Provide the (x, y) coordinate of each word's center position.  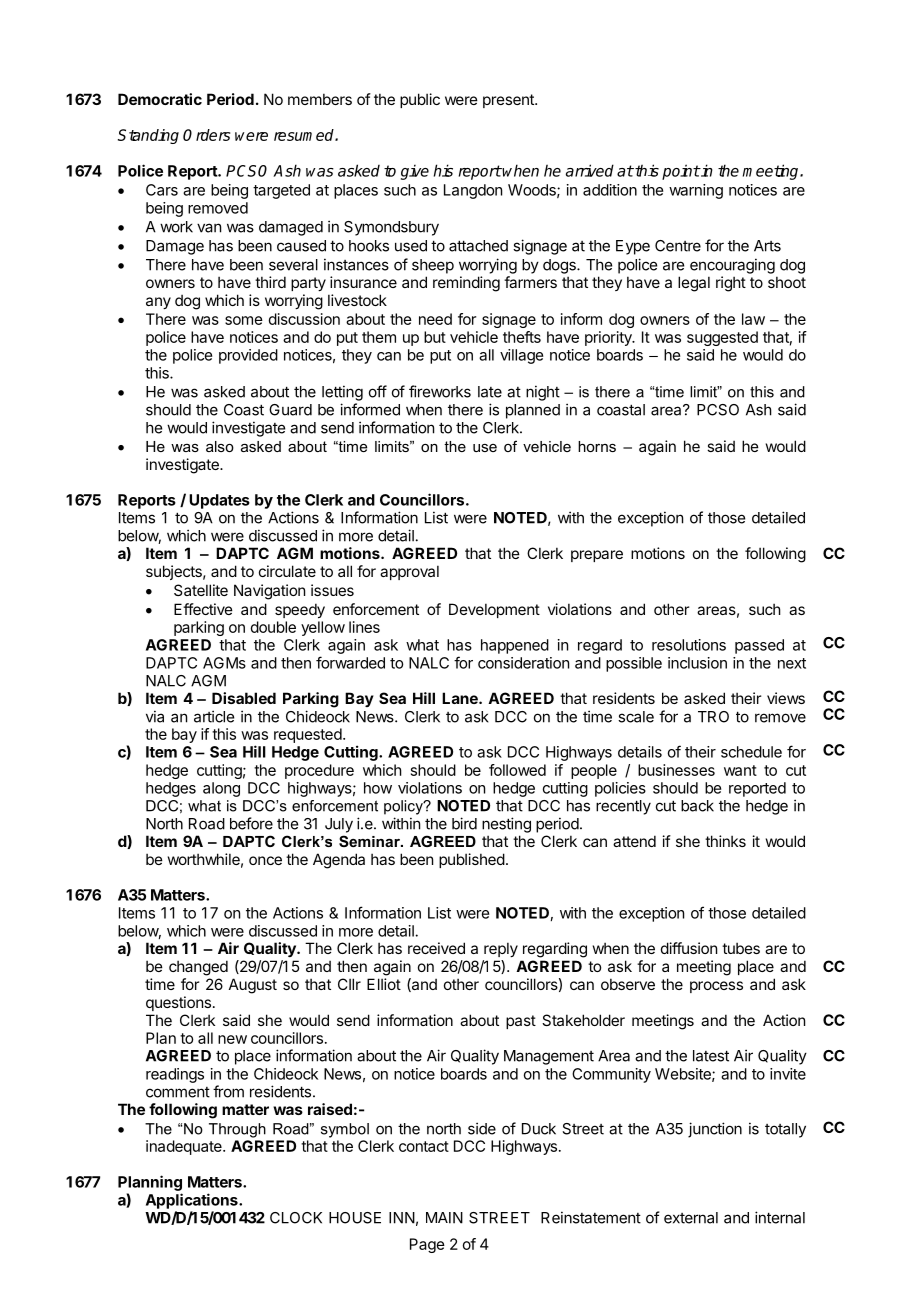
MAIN (444, 1218)
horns (597, 446)
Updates (219, 501)
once (265, 860)
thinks (725, 841)
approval (409, 572)
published (472, 860)
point (681, 172)
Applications (193, 1201)
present (509, 101)
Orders (206, 135)
